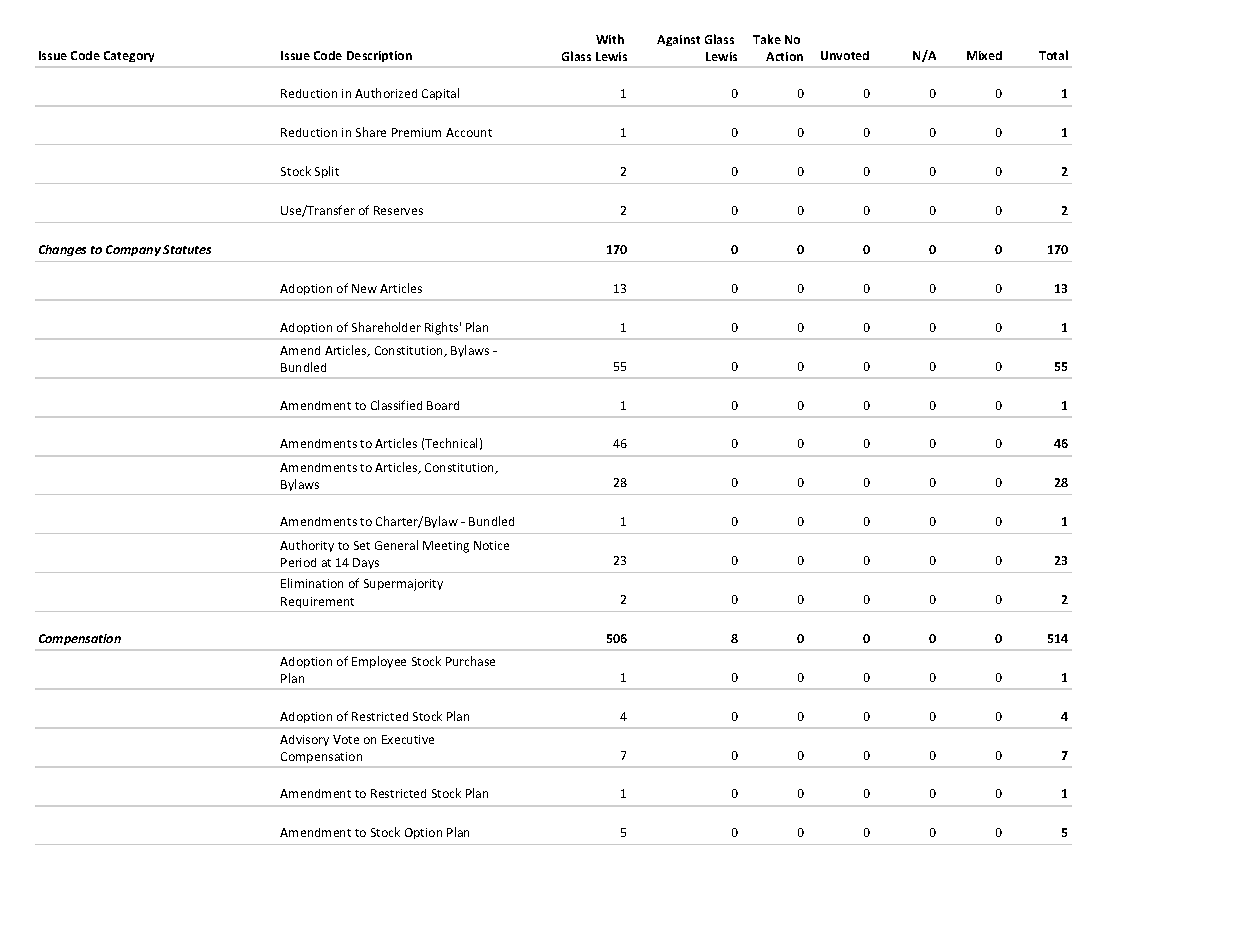  I want to click on Category, so click(129, 56).
